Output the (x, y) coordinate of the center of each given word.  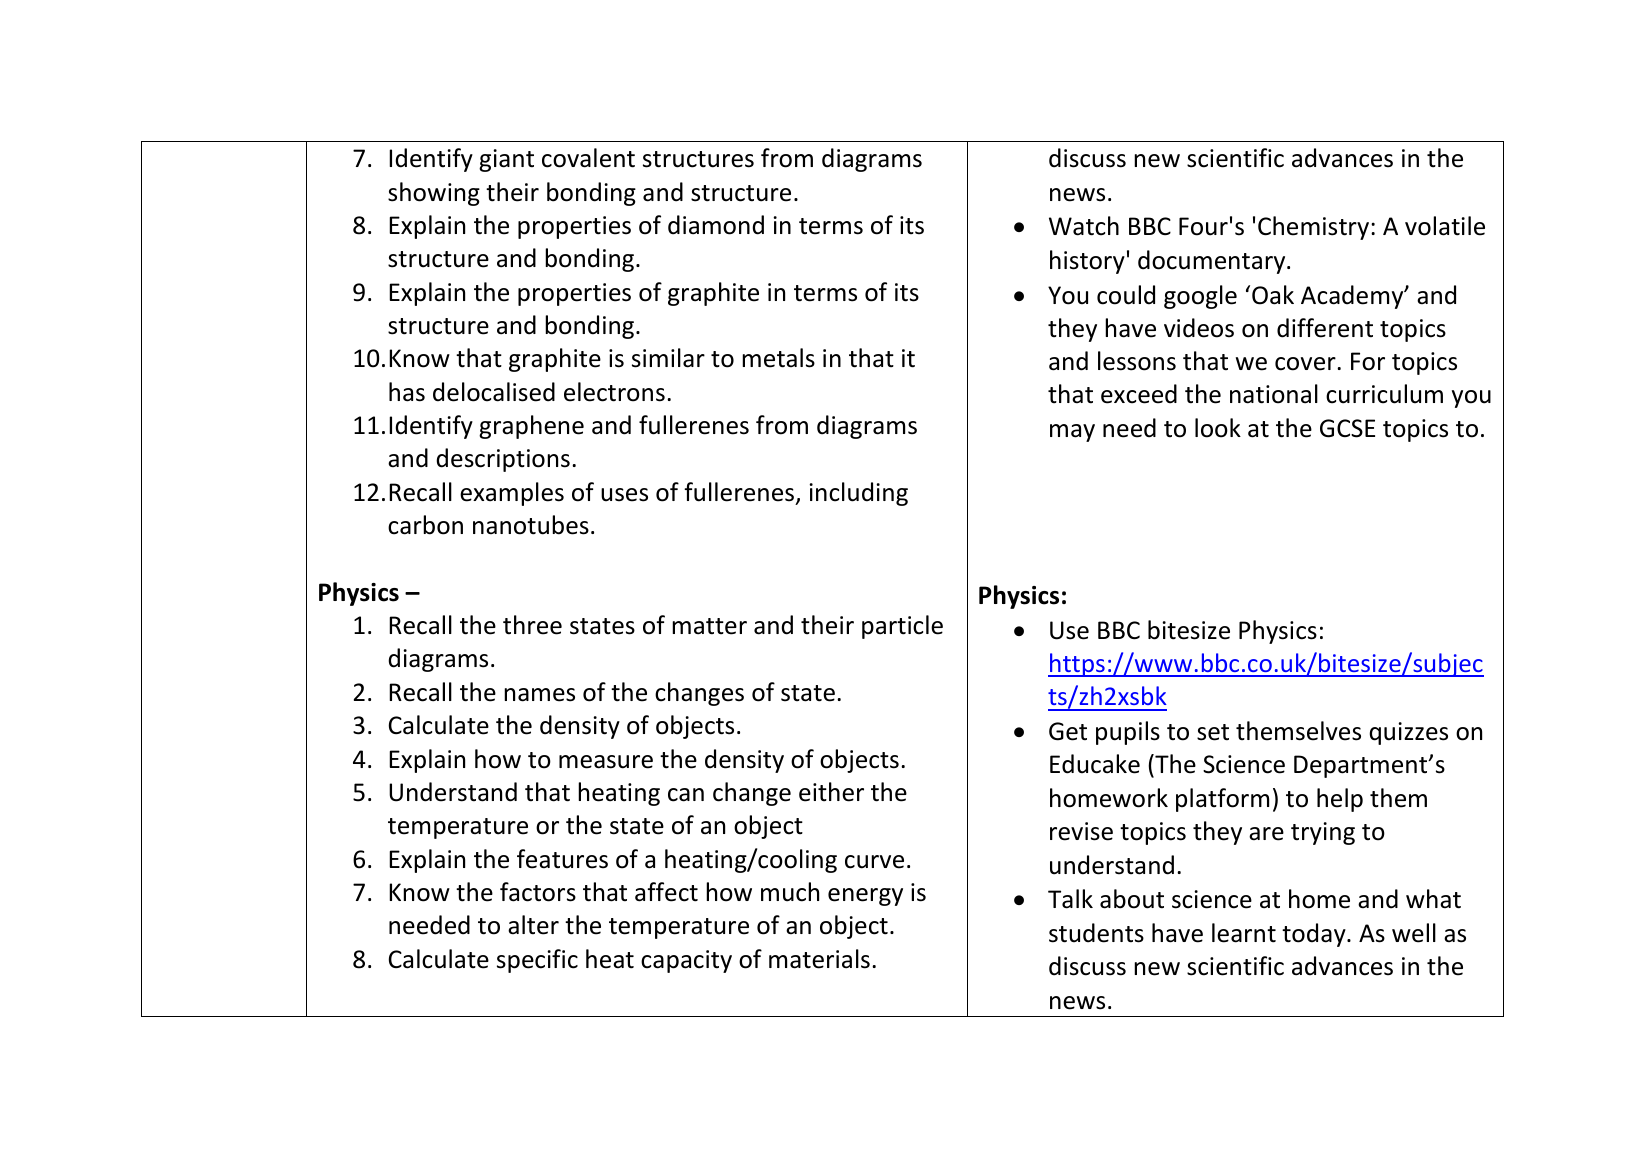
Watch (1084, 226)
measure (606, 762)
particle (902, 627)
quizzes (1408, 733)
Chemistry (1313, 228)
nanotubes (531, 525)
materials (819, 959)
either (831, 792)
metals (778, 358)
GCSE (1347, 428)
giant (506, 160)
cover (1306, 364)
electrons (614, 392)
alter (533, 925)
